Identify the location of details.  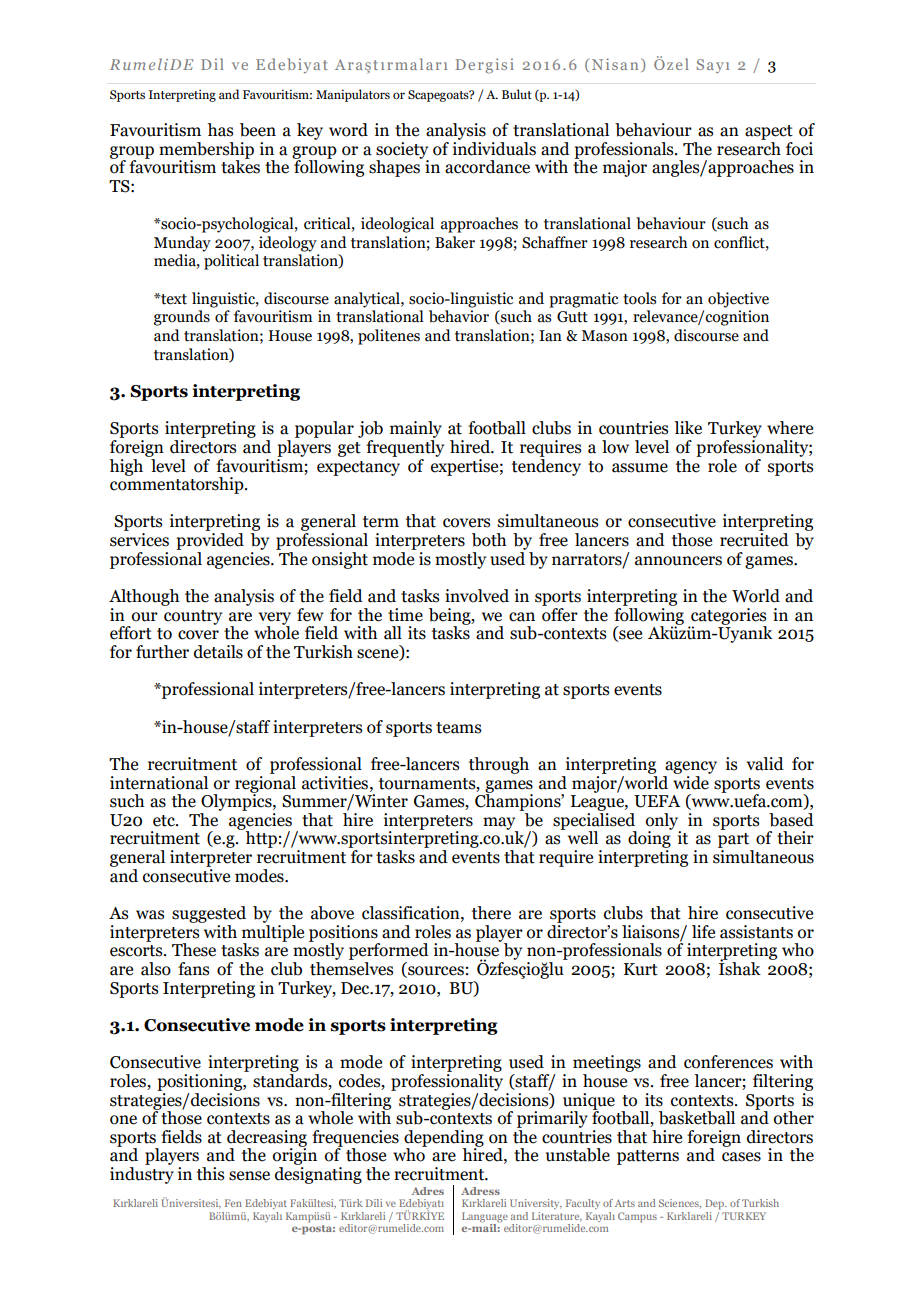
(218, 652).
